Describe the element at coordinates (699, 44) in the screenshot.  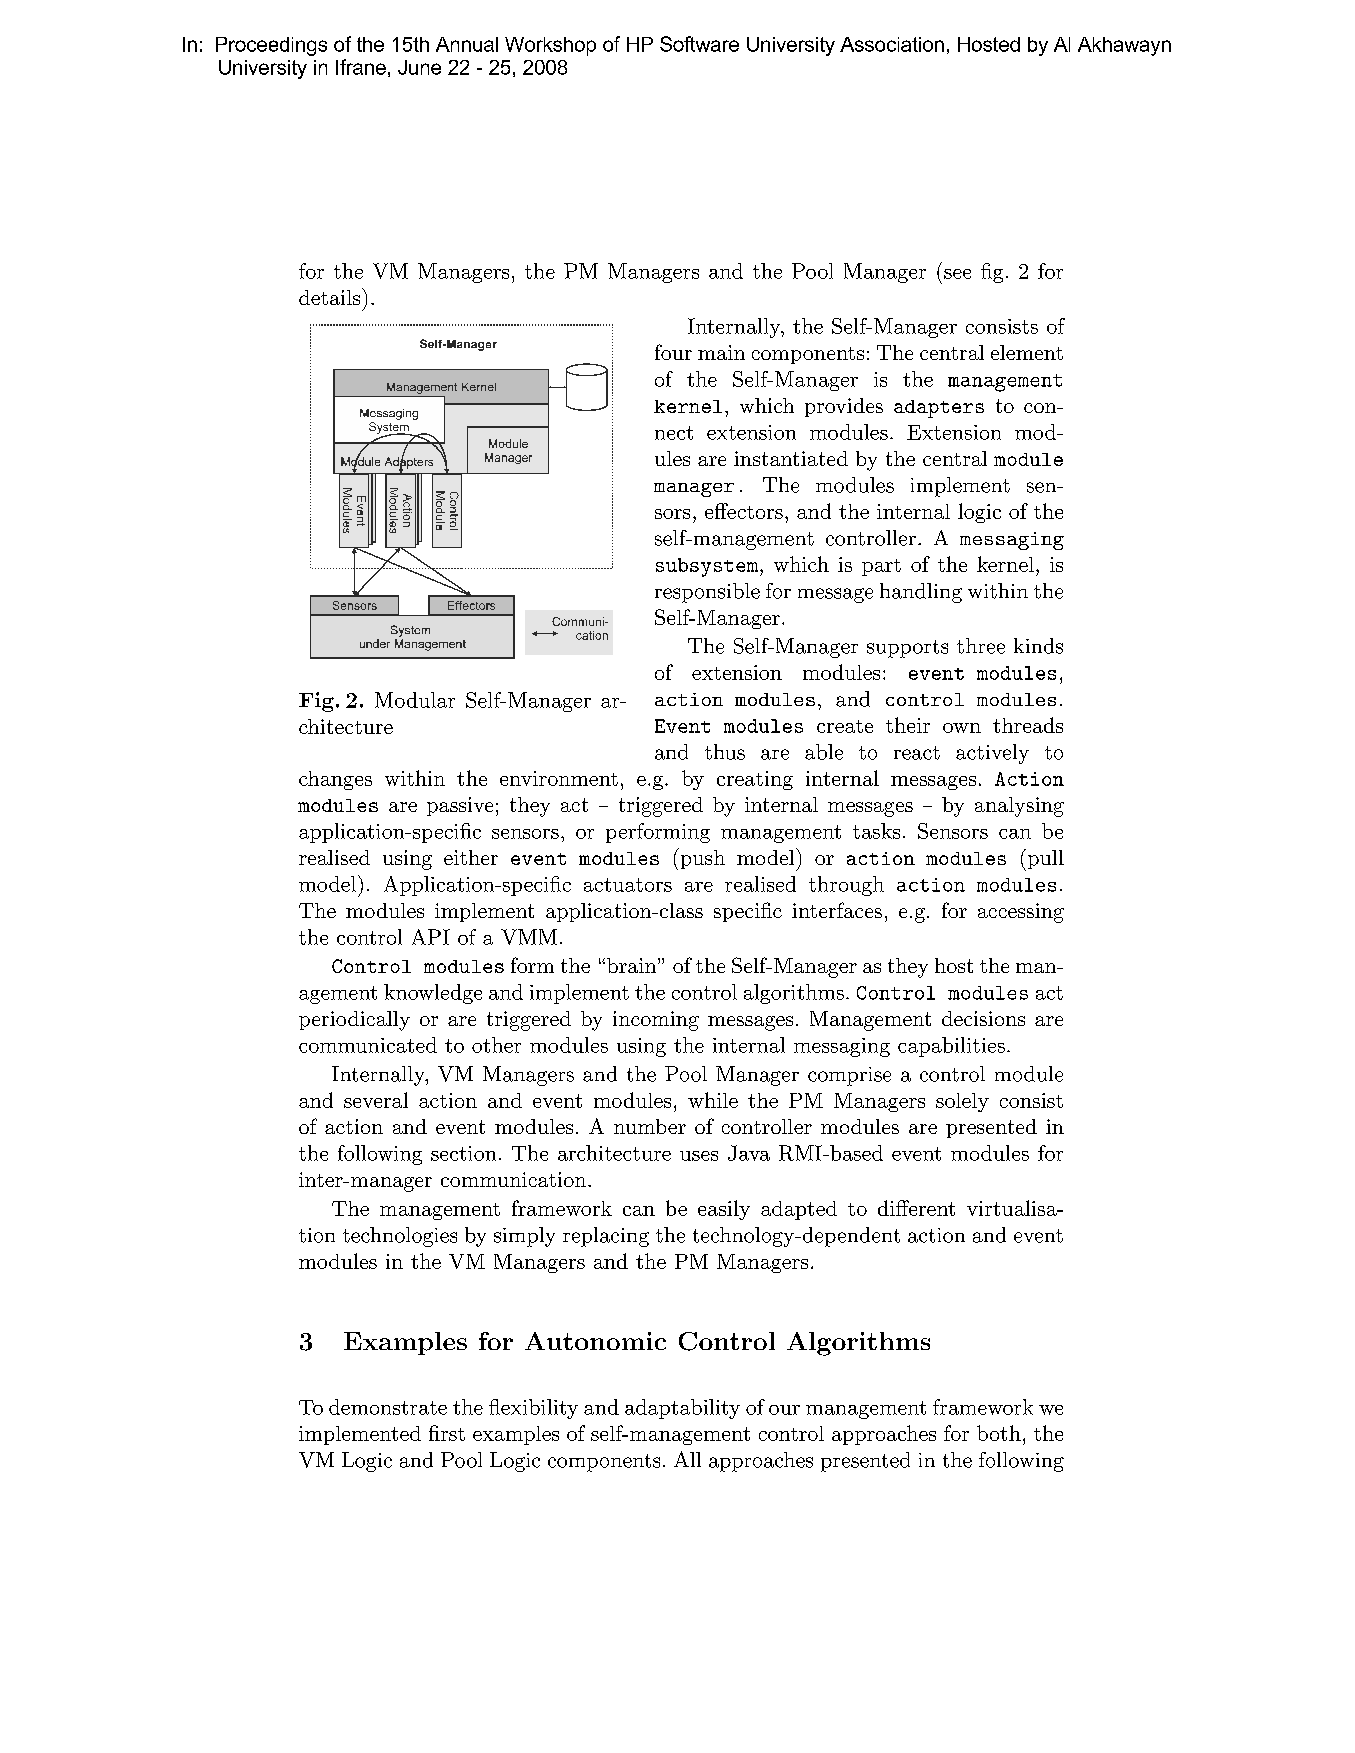
I see `Software` at that location.
